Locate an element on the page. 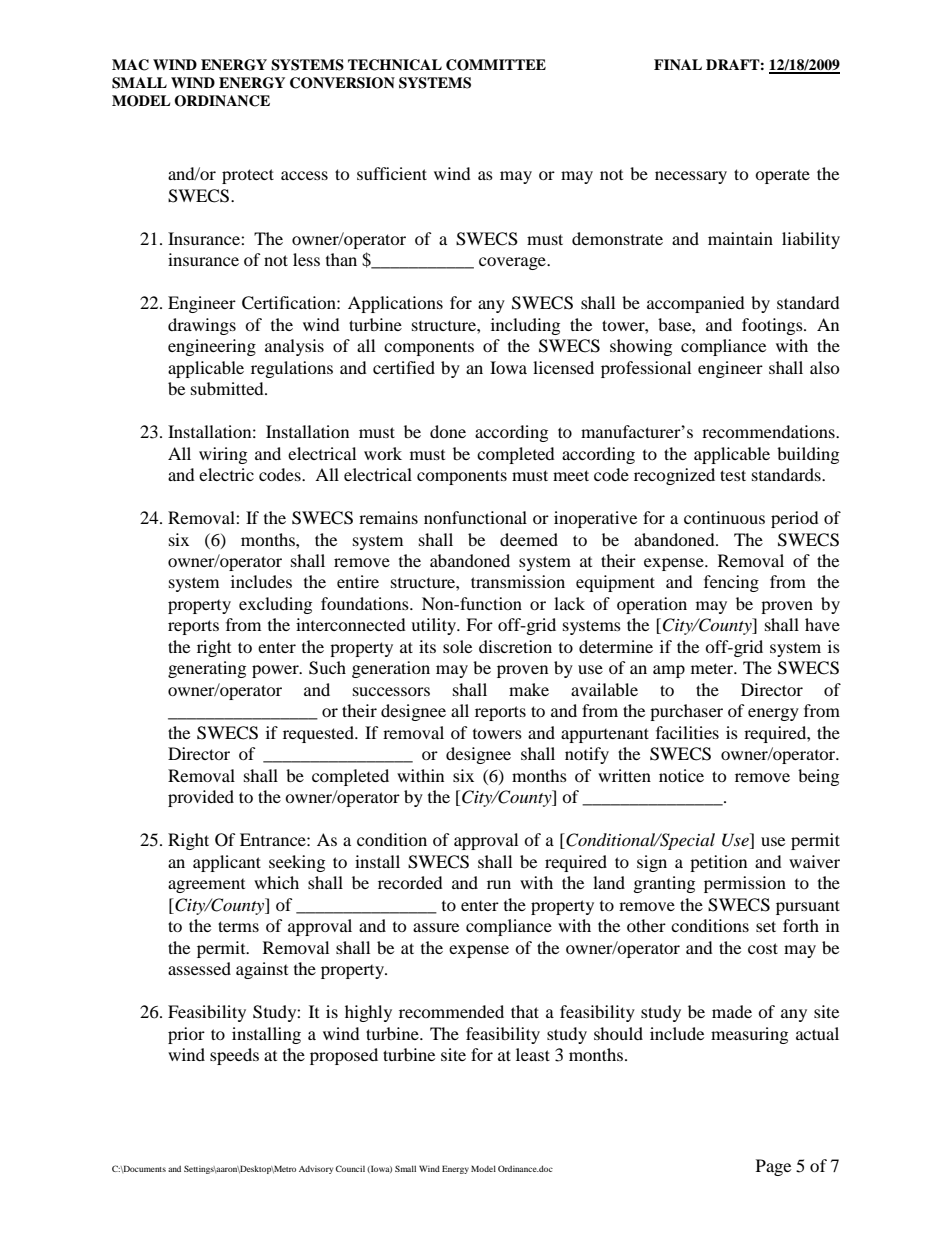 The image size is (952, 1233). including is located at coordinates (525, 326).
